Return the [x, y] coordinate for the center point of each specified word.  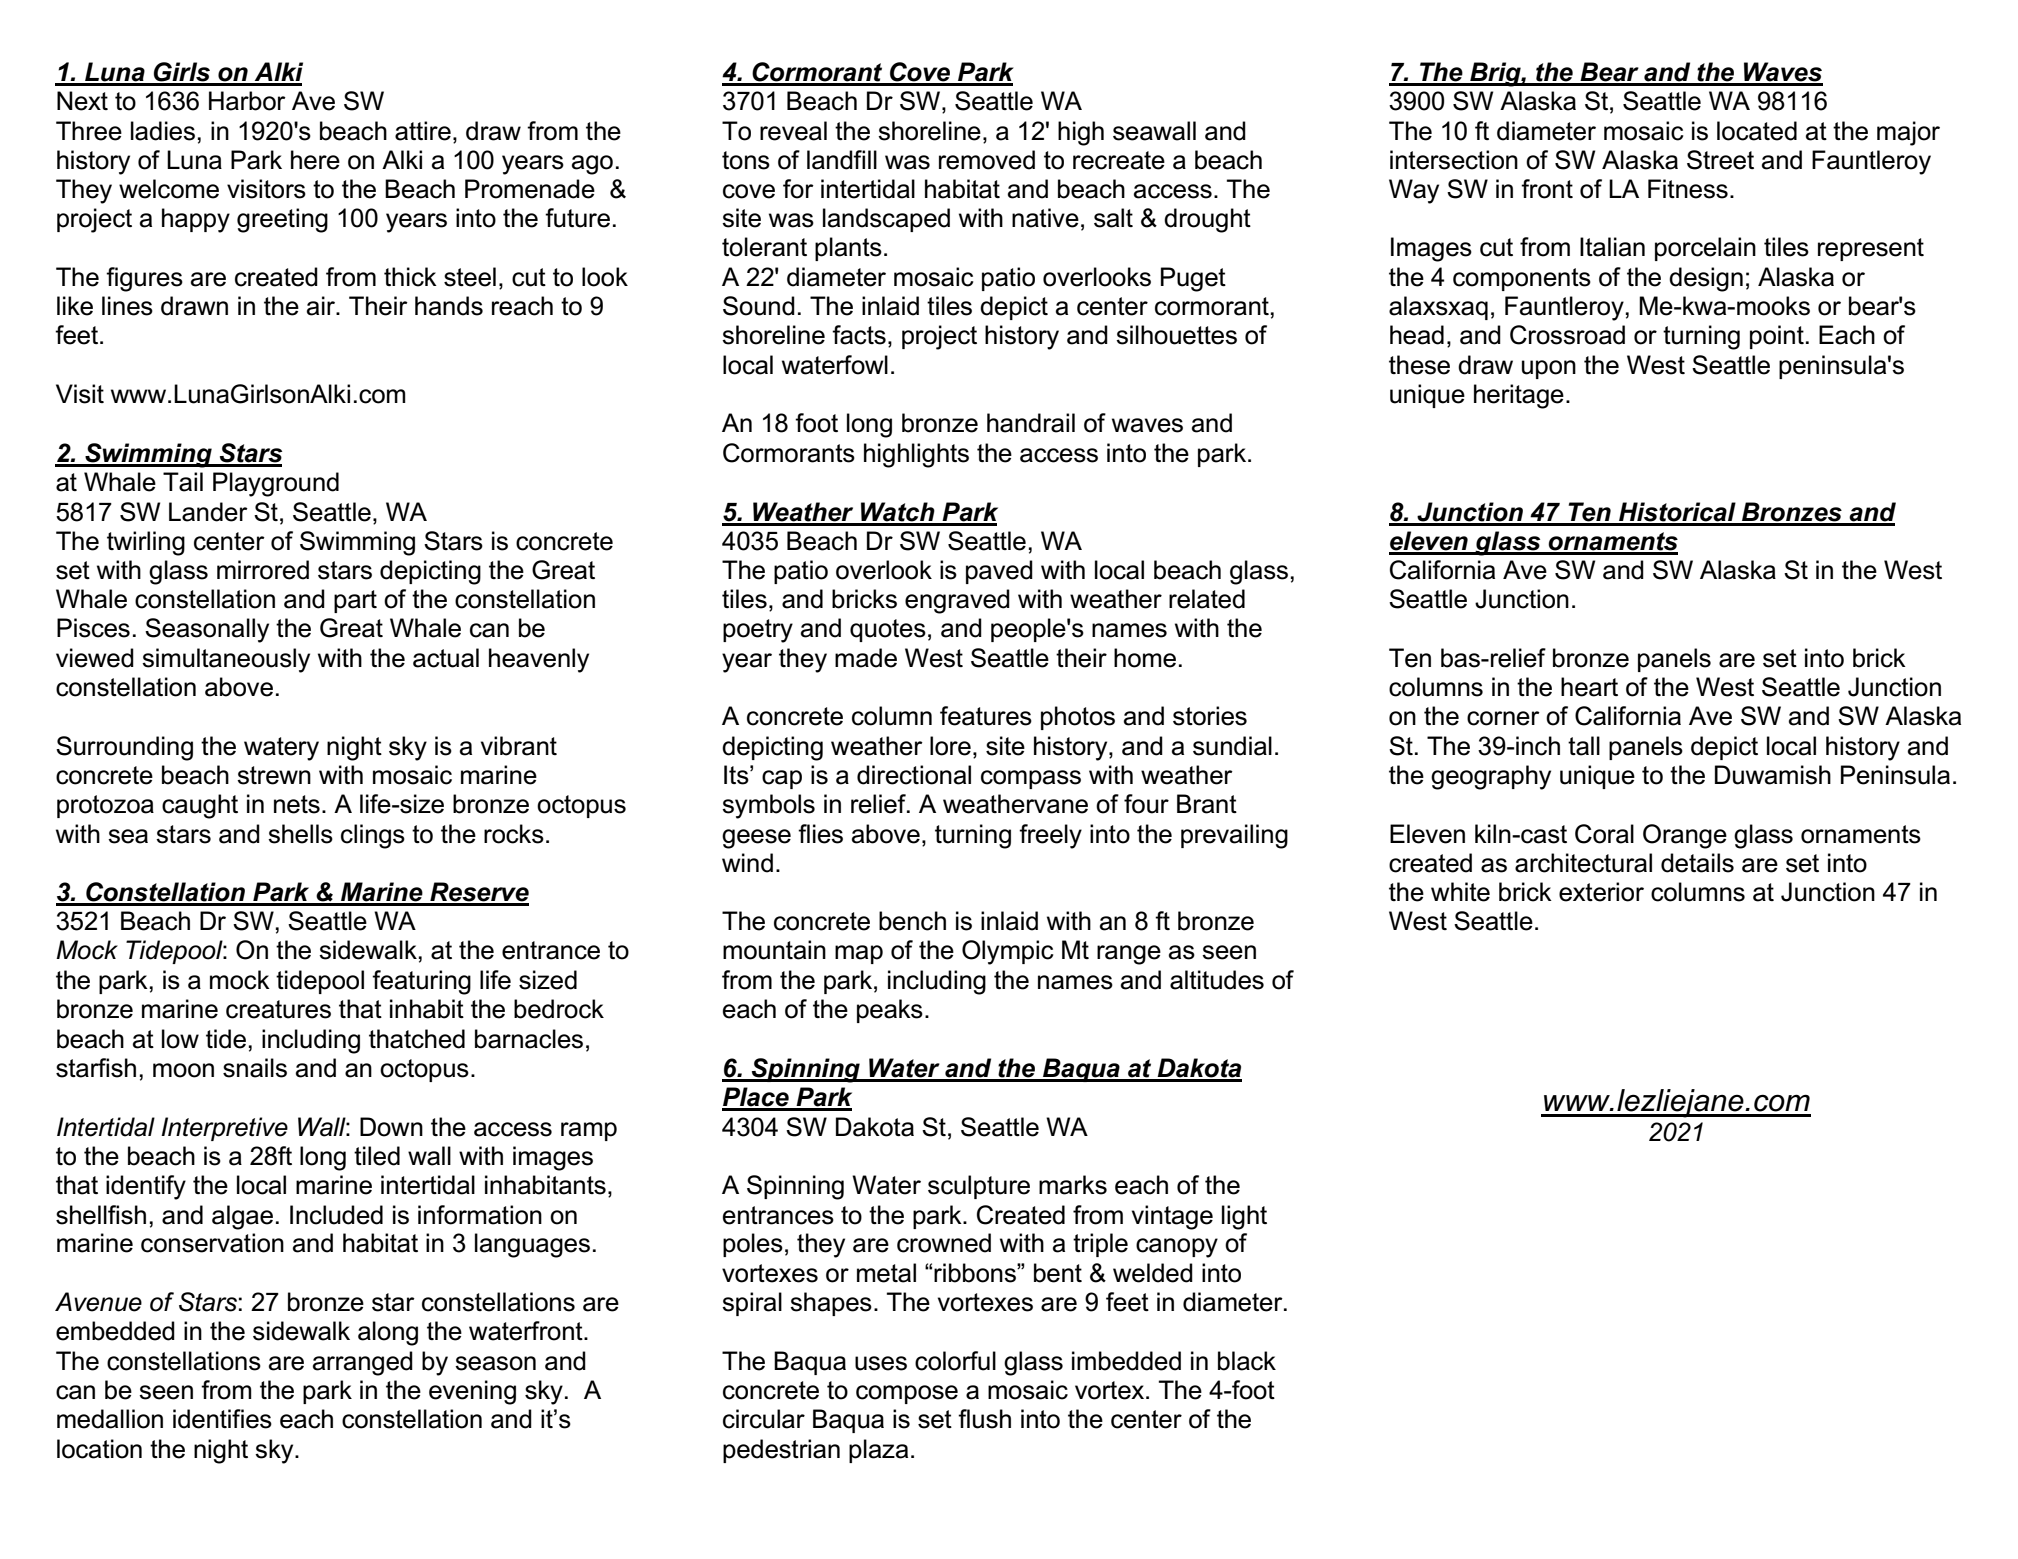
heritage [1519, 396]
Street [1720, 160]
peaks [890, 1011]
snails [255, 1068]
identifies [222, 1419]
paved [999, 572]
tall [1584, 746]
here [315, 160]
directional [914, 775]
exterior [1601, 892]
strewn [274, 775]
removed [987, 160]
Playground [276, 484]
